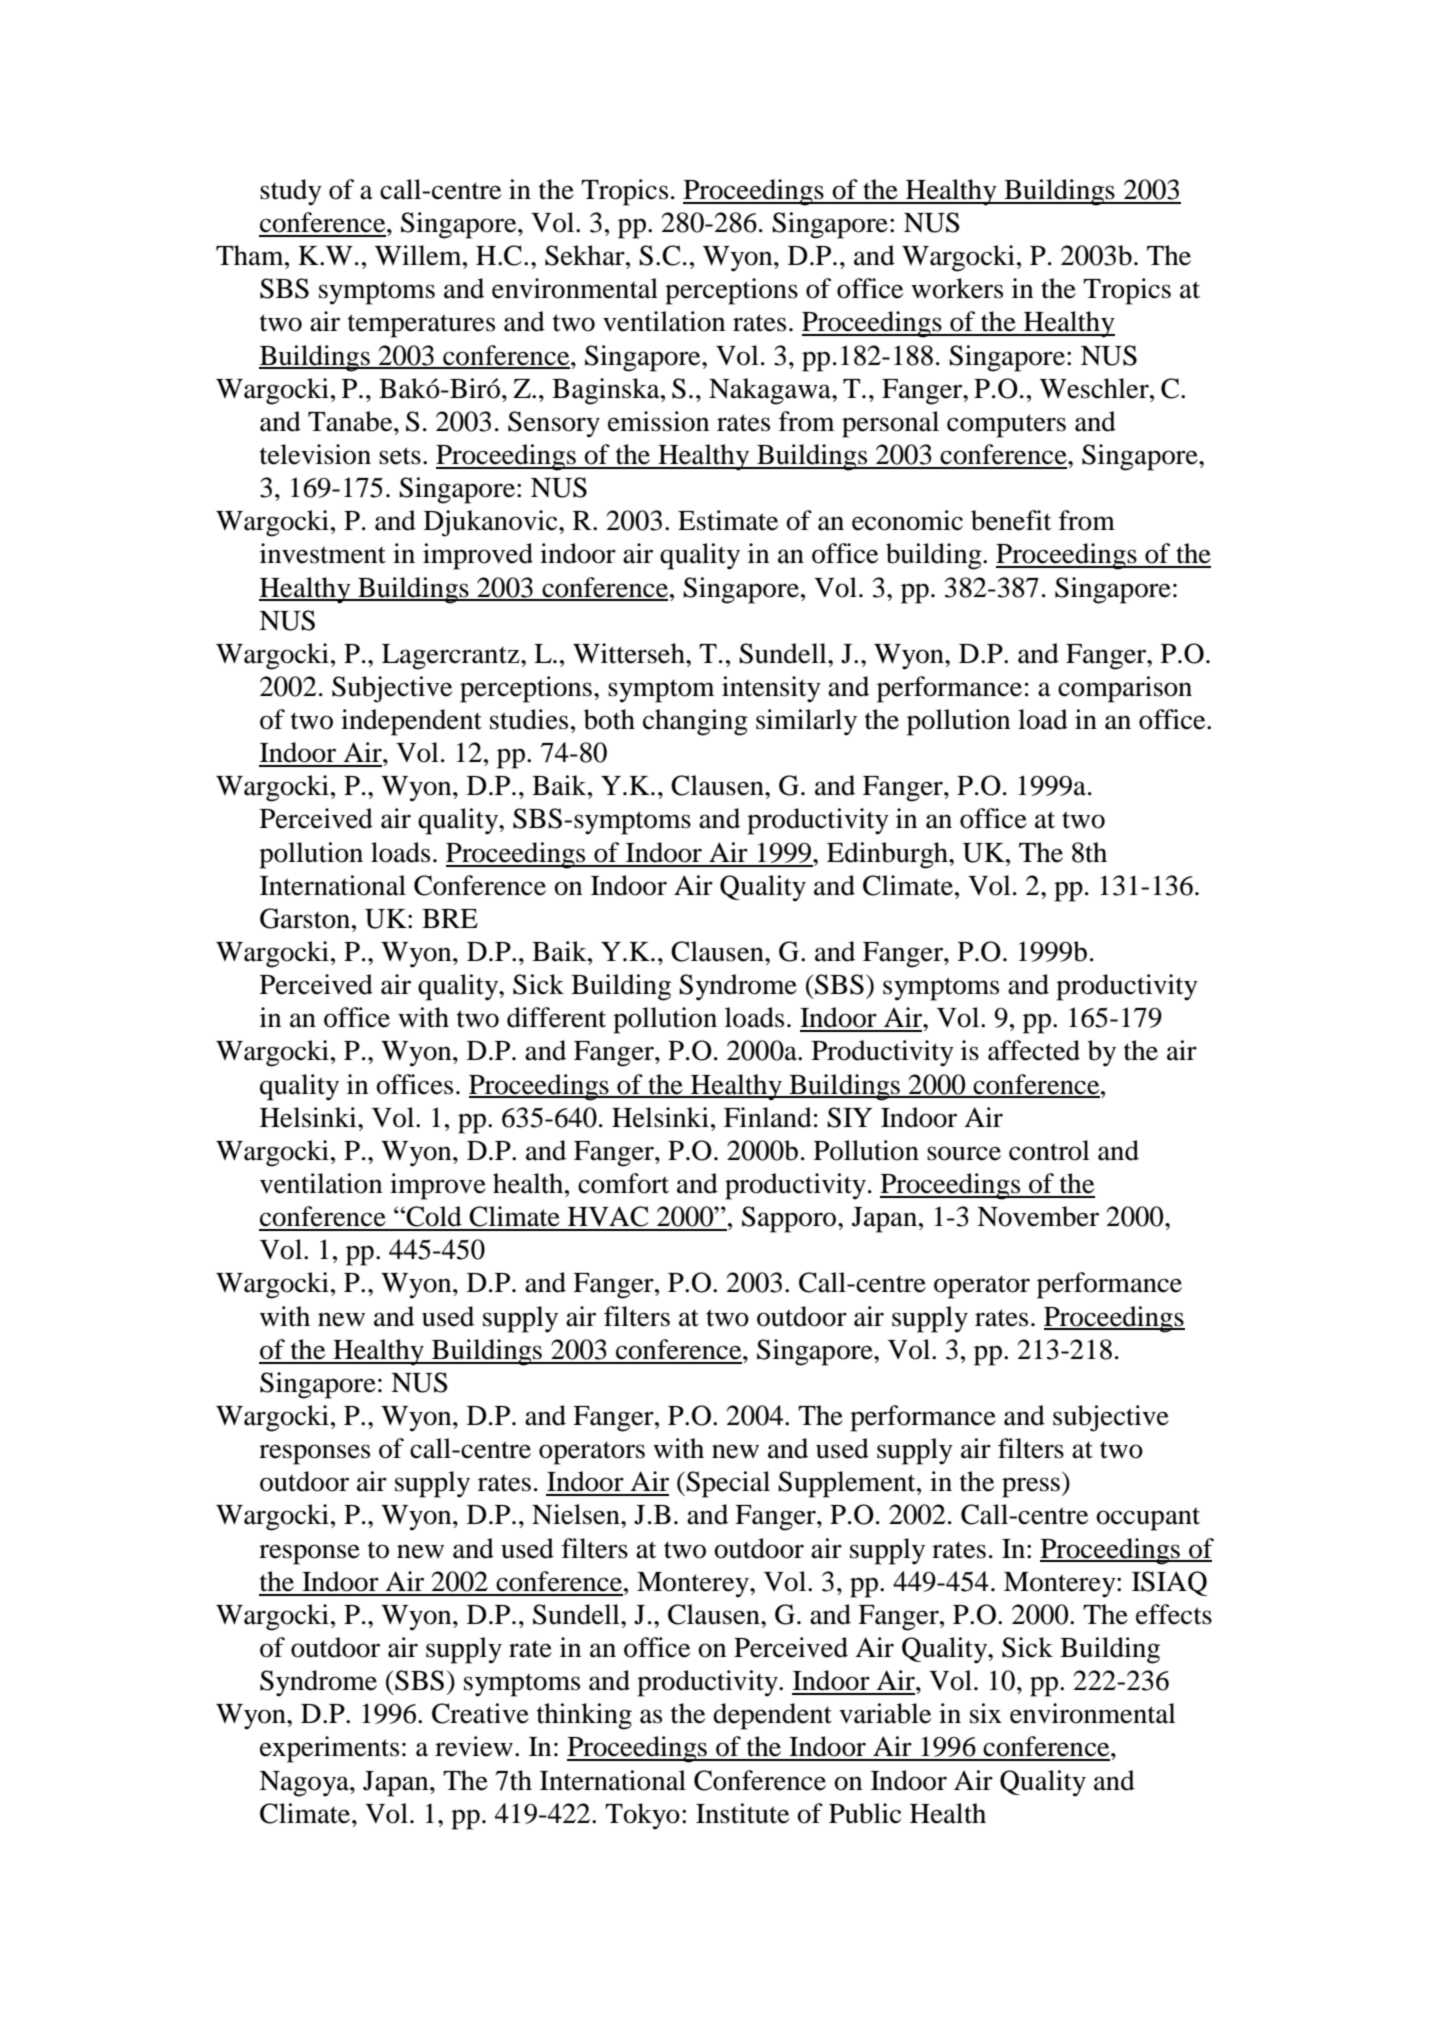 The width and height of the screenshot is (1429, 2022). Describe the element at coordinates (1038, 1216) in the screenshot. I see `November` at that location.
